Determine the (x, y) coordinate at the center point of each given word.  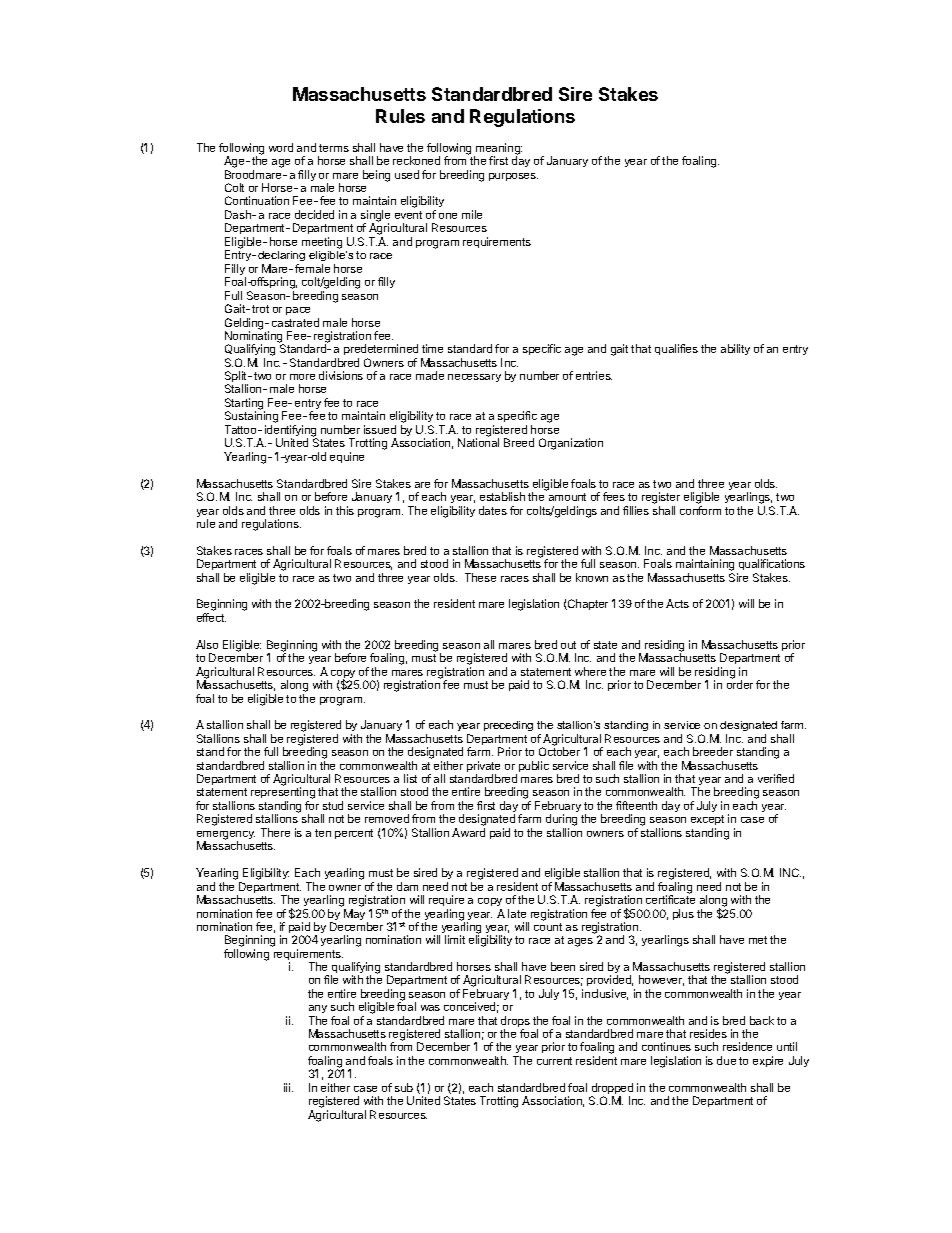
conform (700, 510)
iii (288, 1087)
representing (283, 794)
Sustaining (251, 418)
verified (776, 778)
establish (502, 496)
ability (735, 349)
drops (515, 1023)
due (726, 1060)
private (483, 768)
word (281, 147)
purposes (513, 177)
